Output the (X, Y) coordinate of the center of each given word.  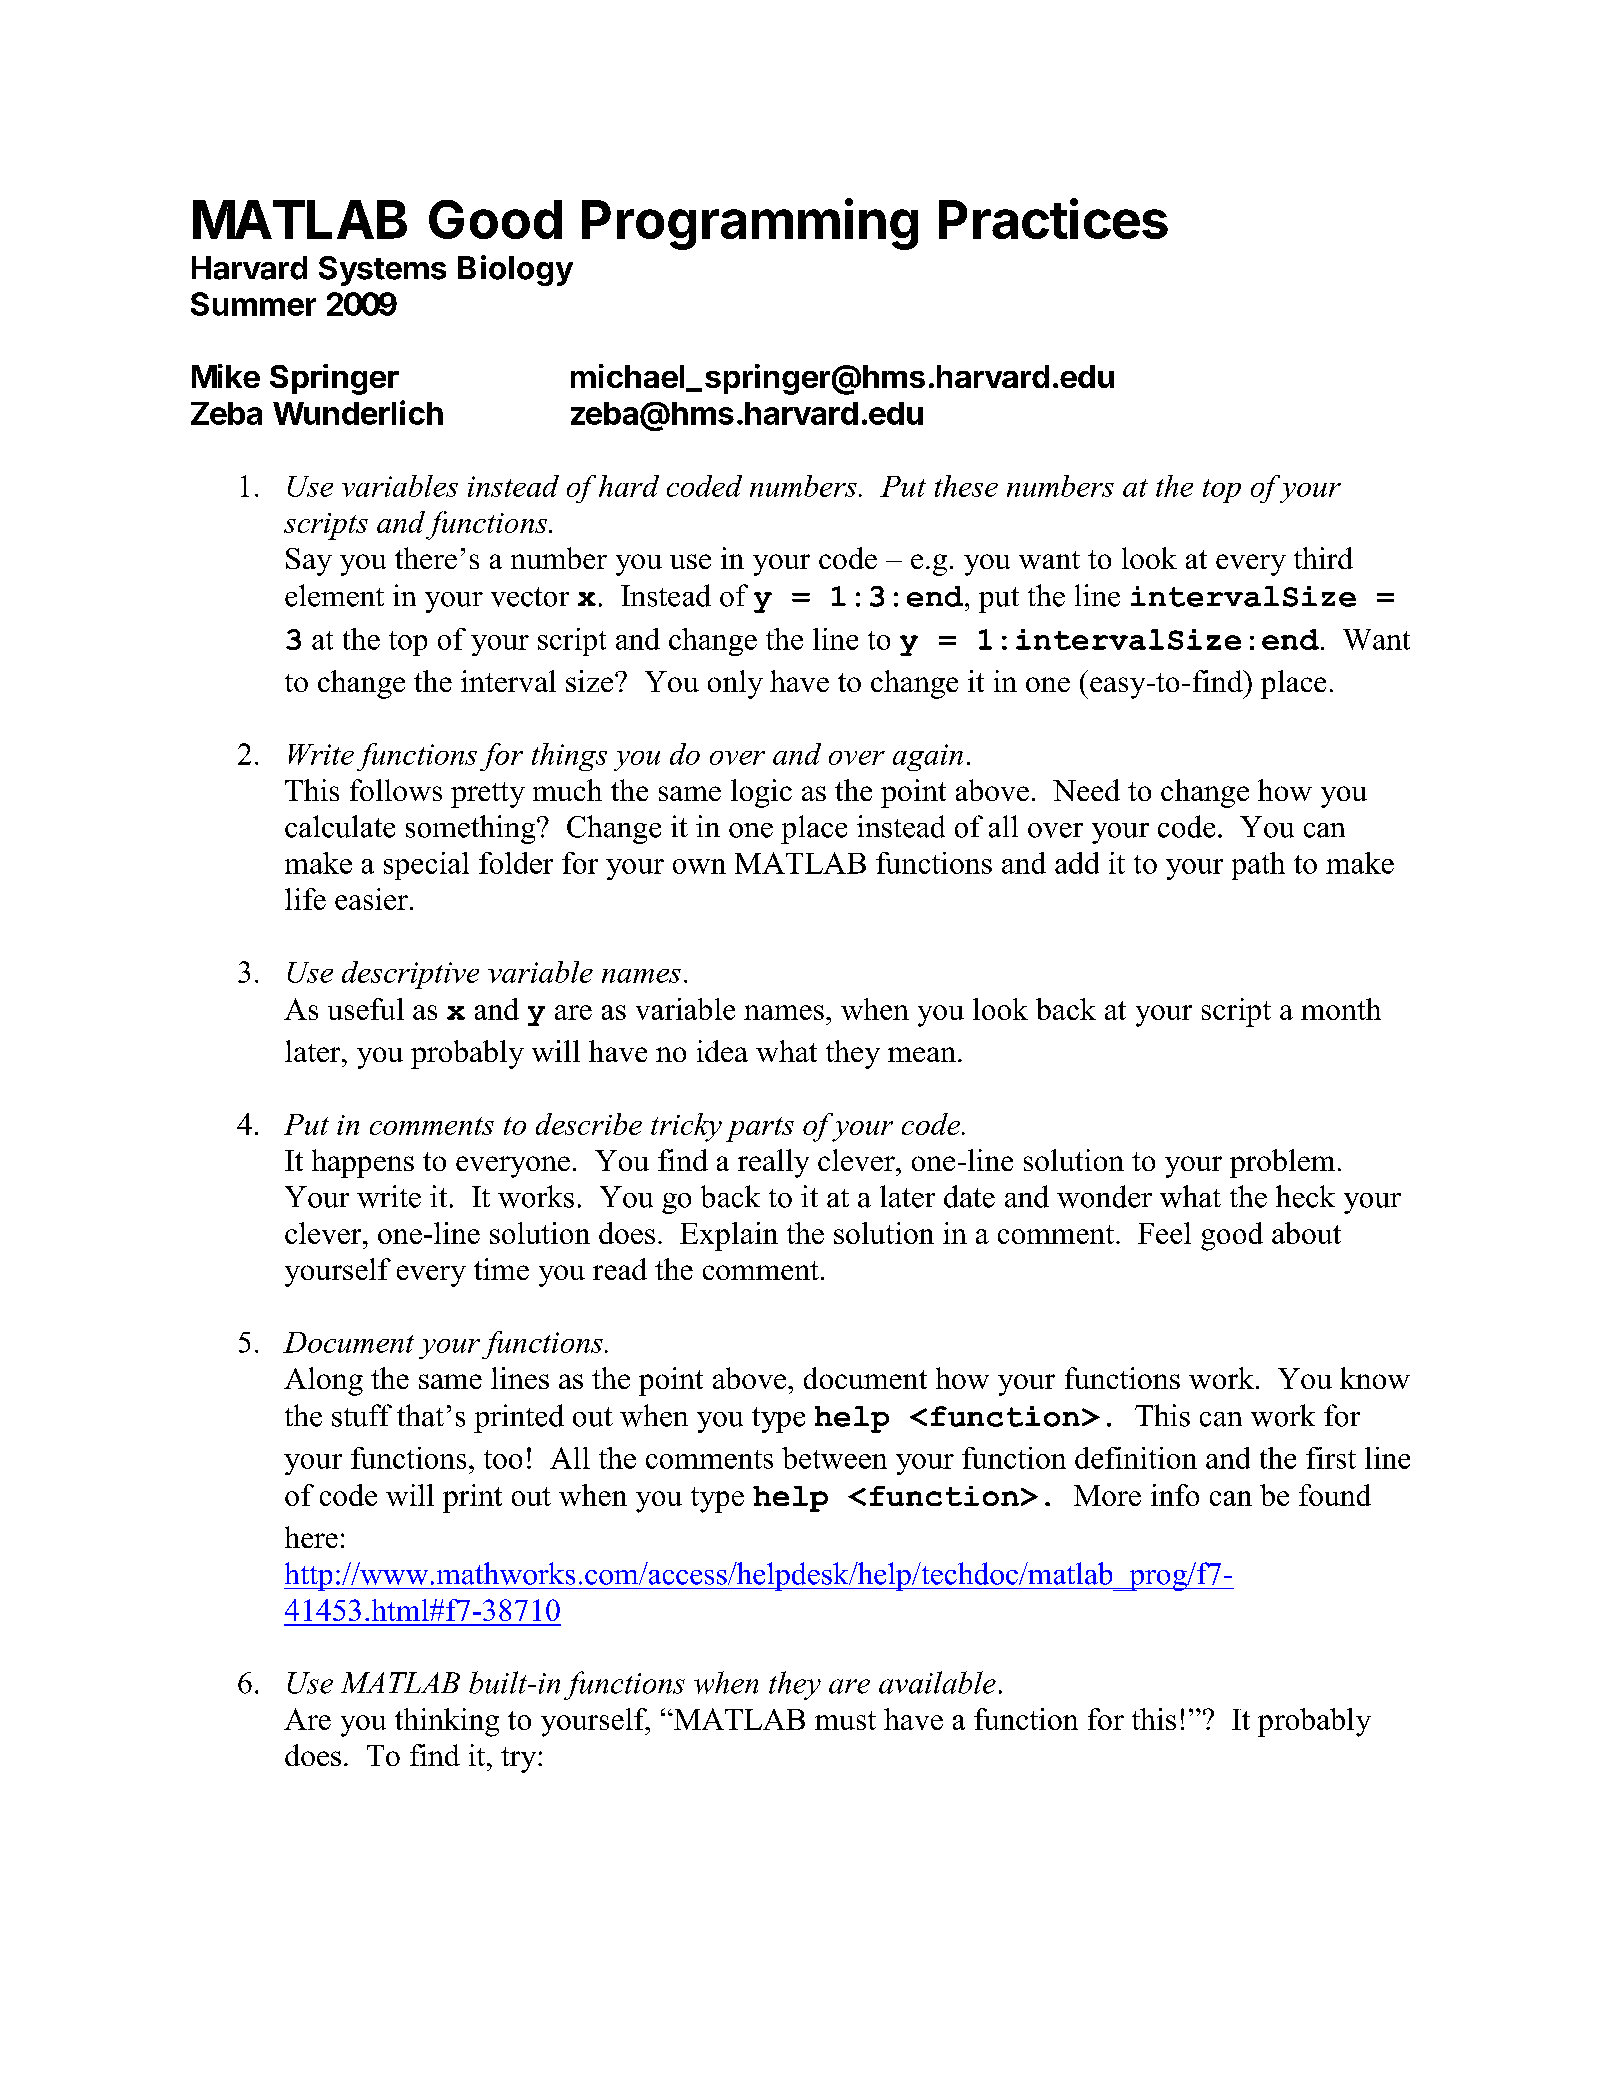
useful (366, 1009)
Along (323, 1381)
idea (722, 1051)
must (845, 1720)
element (334, 595)
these (966, 486)
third (1323, 558)
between (834, 1458)
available (937, 1682)
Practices (1053, 218)
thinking (447, 1722)
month (1341, 1009)
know (1375, 1378)
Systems (382, 271)
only (735, 684)
